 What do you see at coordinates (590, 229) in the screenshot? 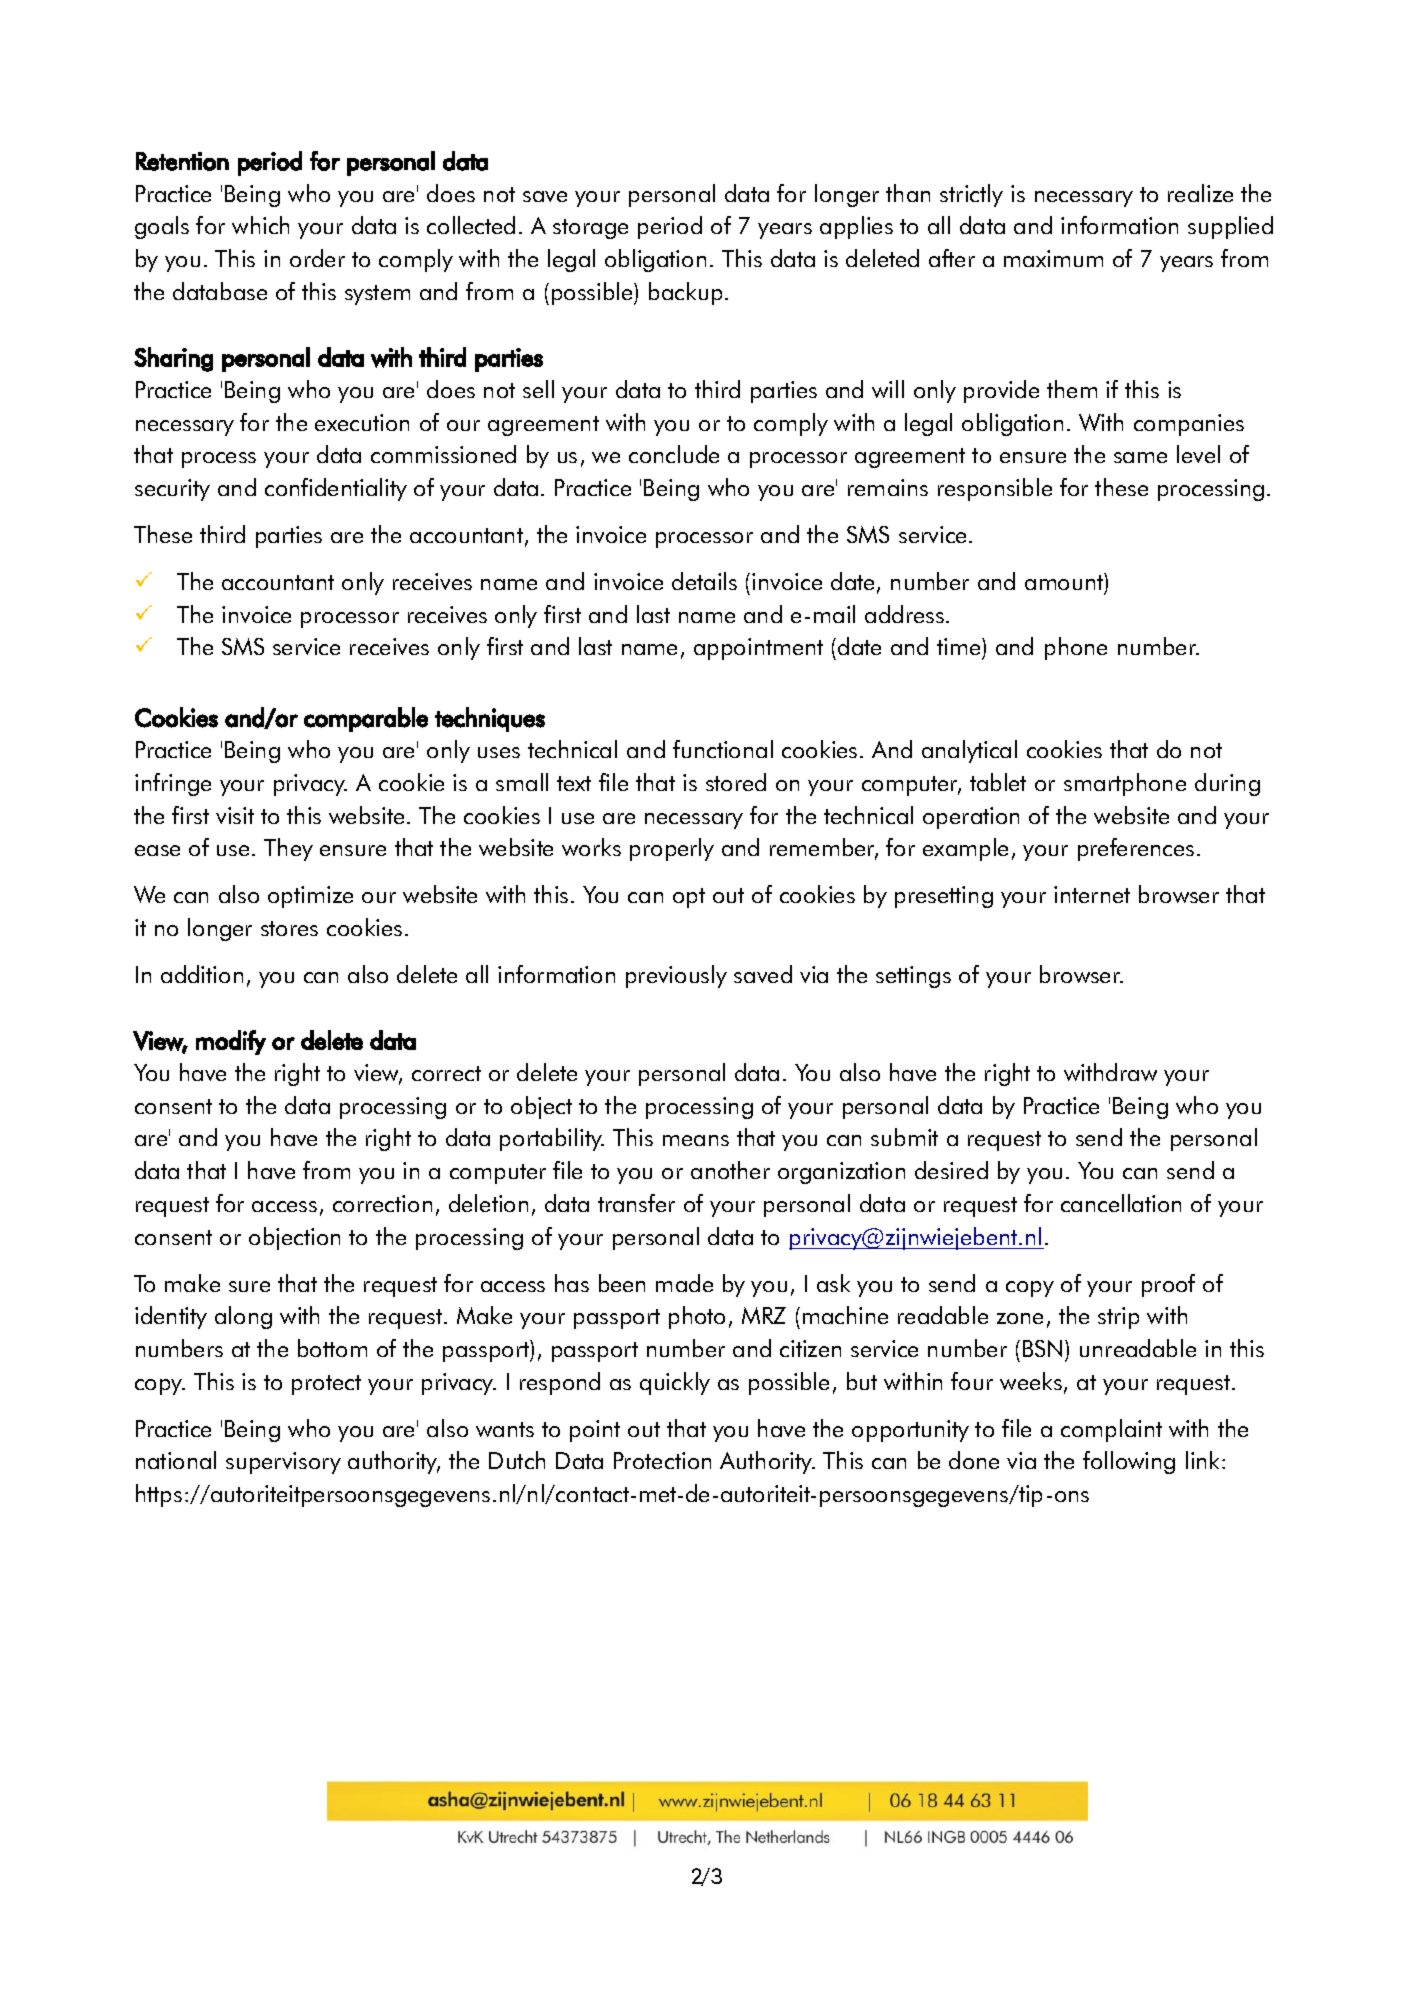
I see `storage` at bounding box center [590, 229].
